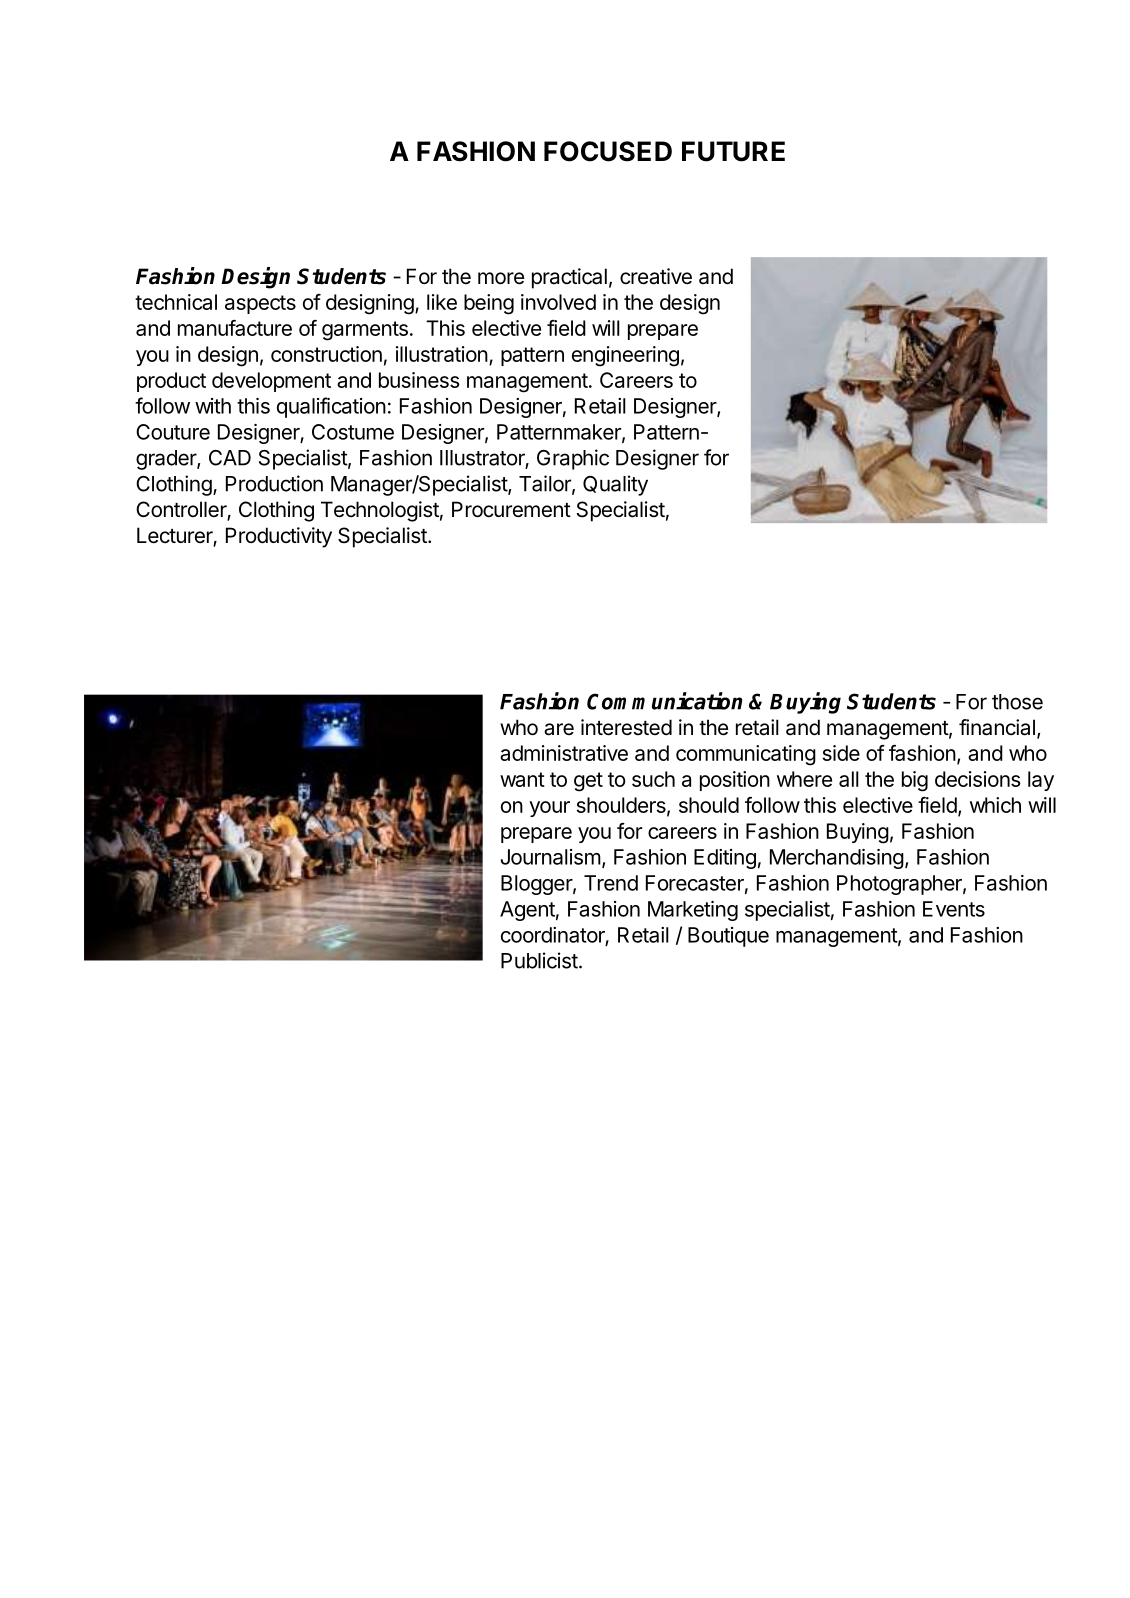 This document has height=1598, width=1130. I want to click on want, so click(522, 779).
